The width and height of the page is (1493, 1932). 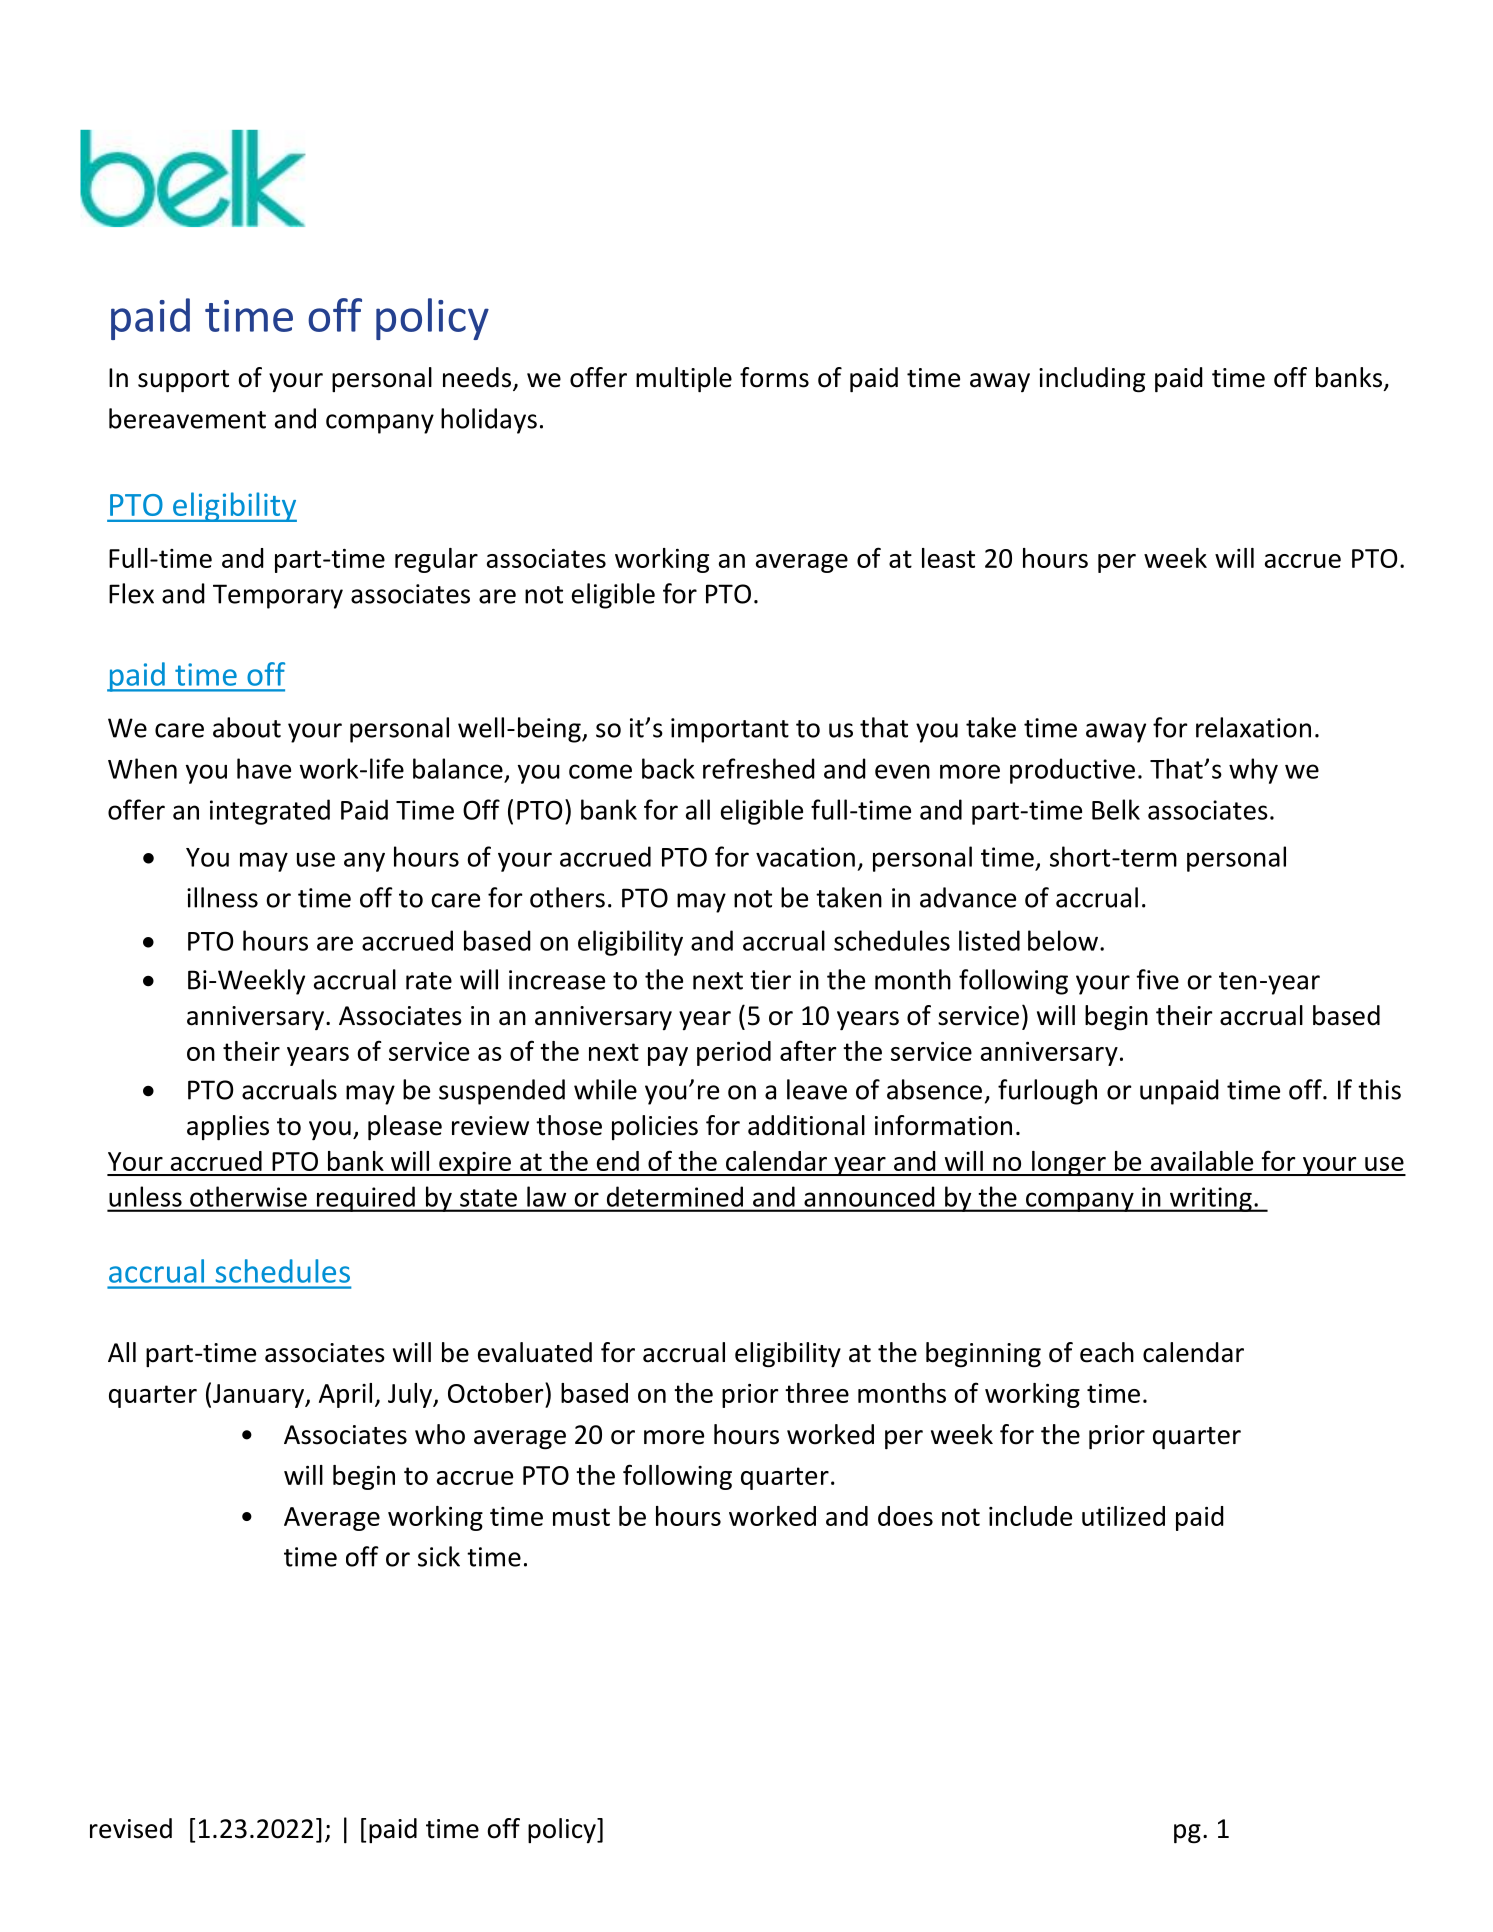 What do you see at coordinates (1123, 1516) in the page?
I see `utilized` at bounding box center [1123, 1516].
